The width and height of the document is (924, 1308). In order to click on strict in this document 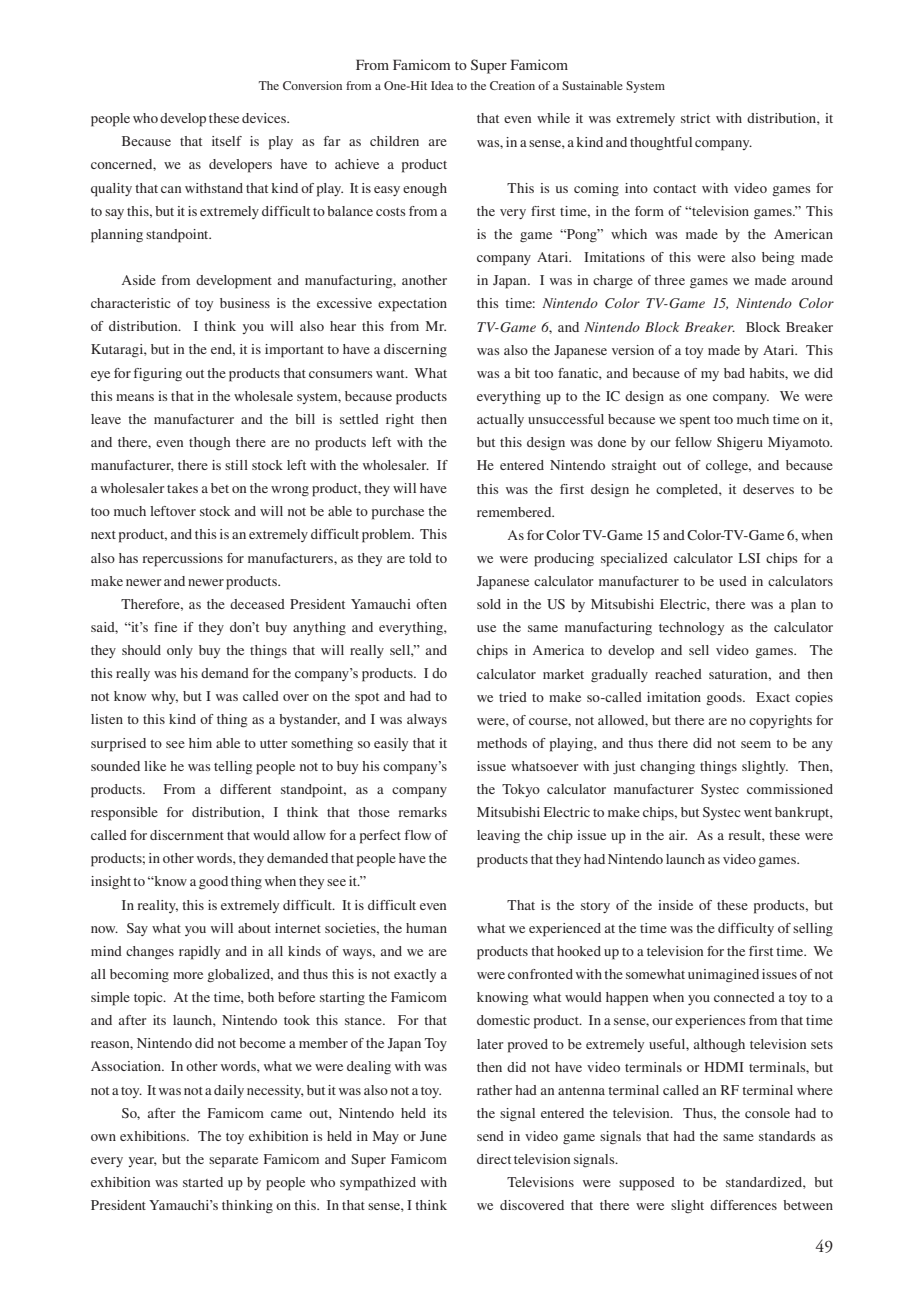, I will do `click(695, 118)`.
